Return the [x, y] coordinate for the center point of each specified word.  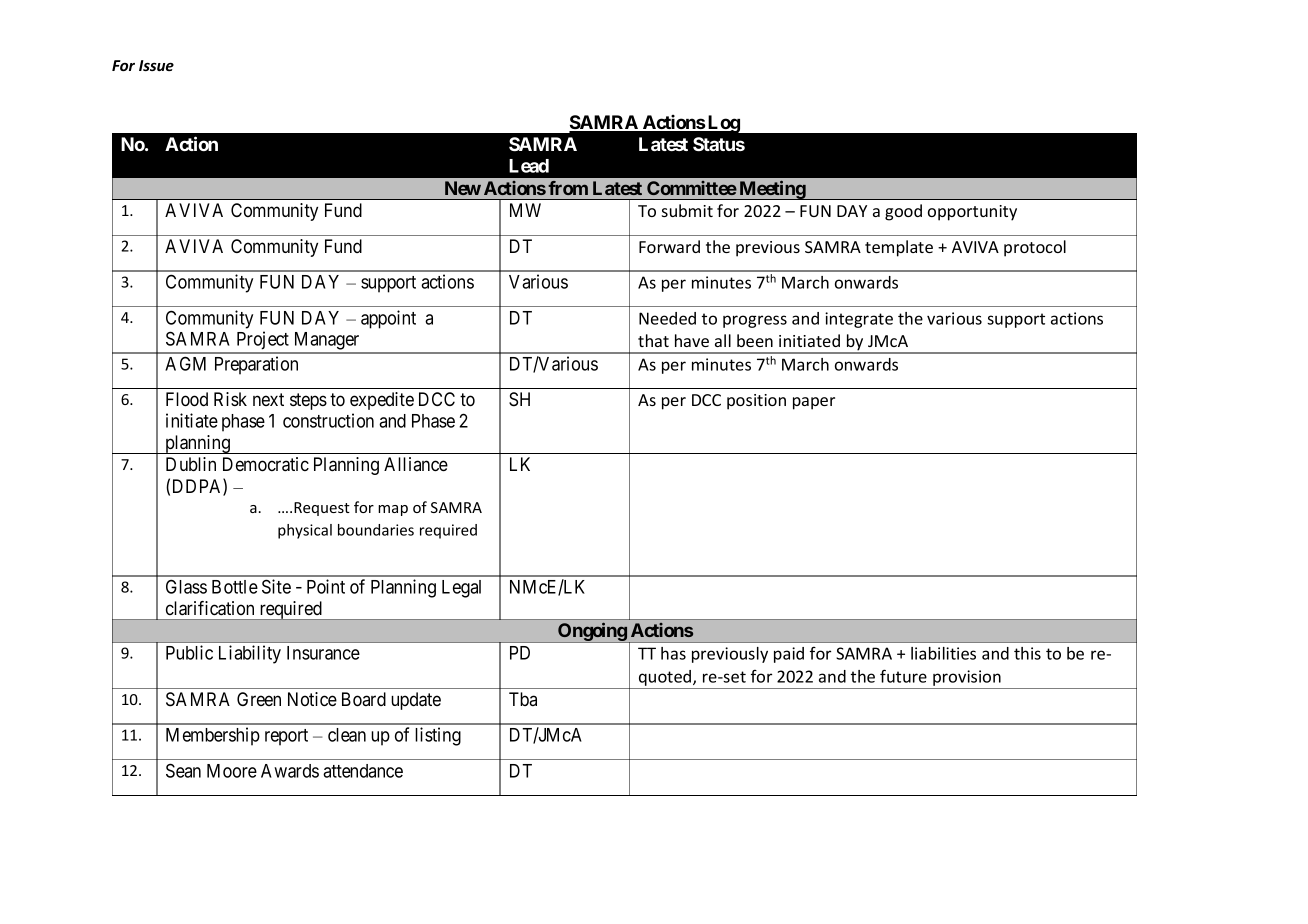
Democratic [266, 464]
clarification [210, 608]
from [568, 188]
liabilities [943, 653]
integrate [859, 320]
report [286, 737]
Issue [156, 65]
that [653, 340]
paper [814, 403]
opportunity [972, 213]
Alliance [416, 464]
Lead [529, 166]
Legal [461, 589]
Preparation [256, 365]
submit [687, 210]
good [903, 212]
